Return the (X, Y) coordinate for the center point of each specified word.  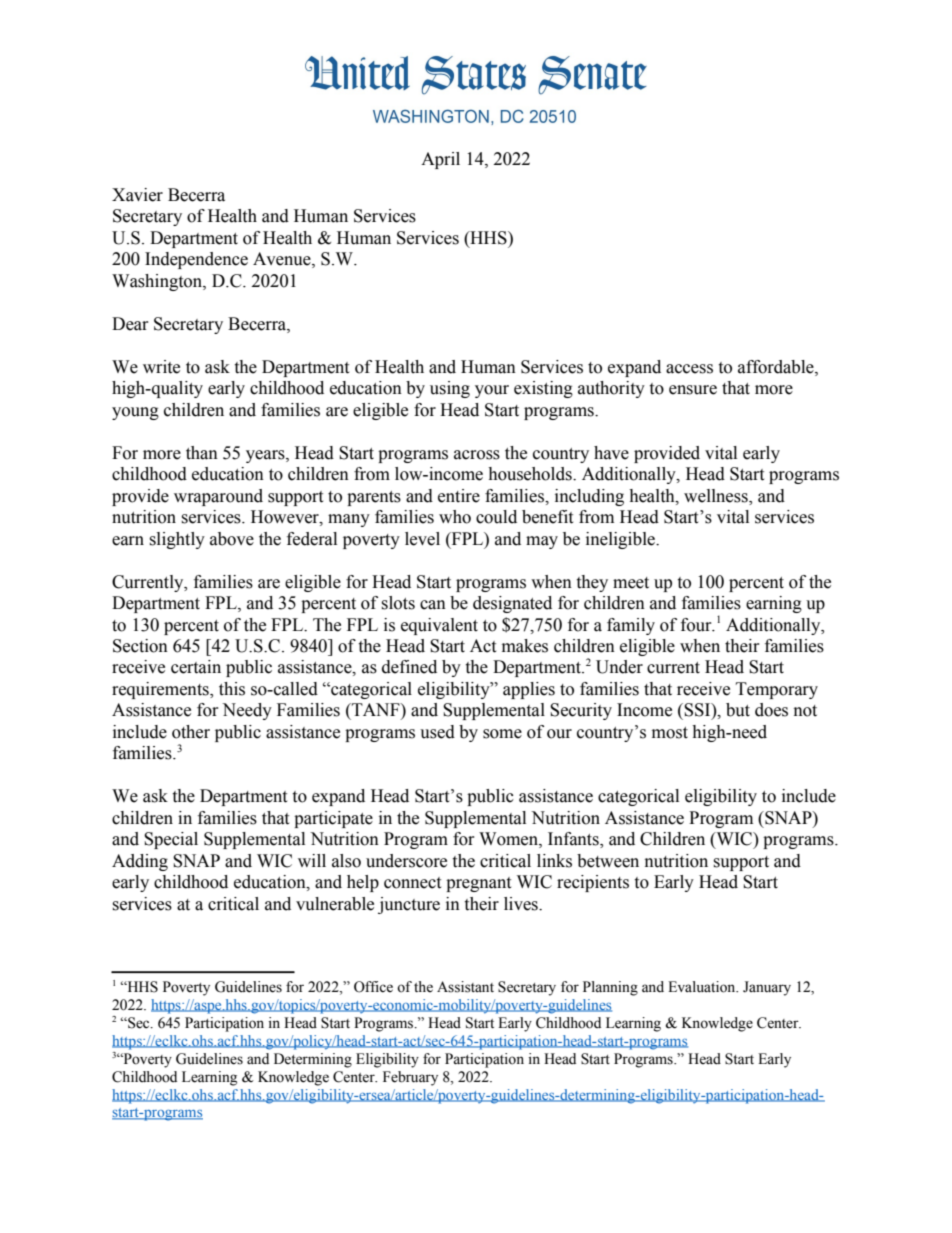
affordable (777, 367)
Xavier (137, 195)
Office (373, 987)
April (440, 160)
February (410, 1078)
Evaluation (703, 987)
